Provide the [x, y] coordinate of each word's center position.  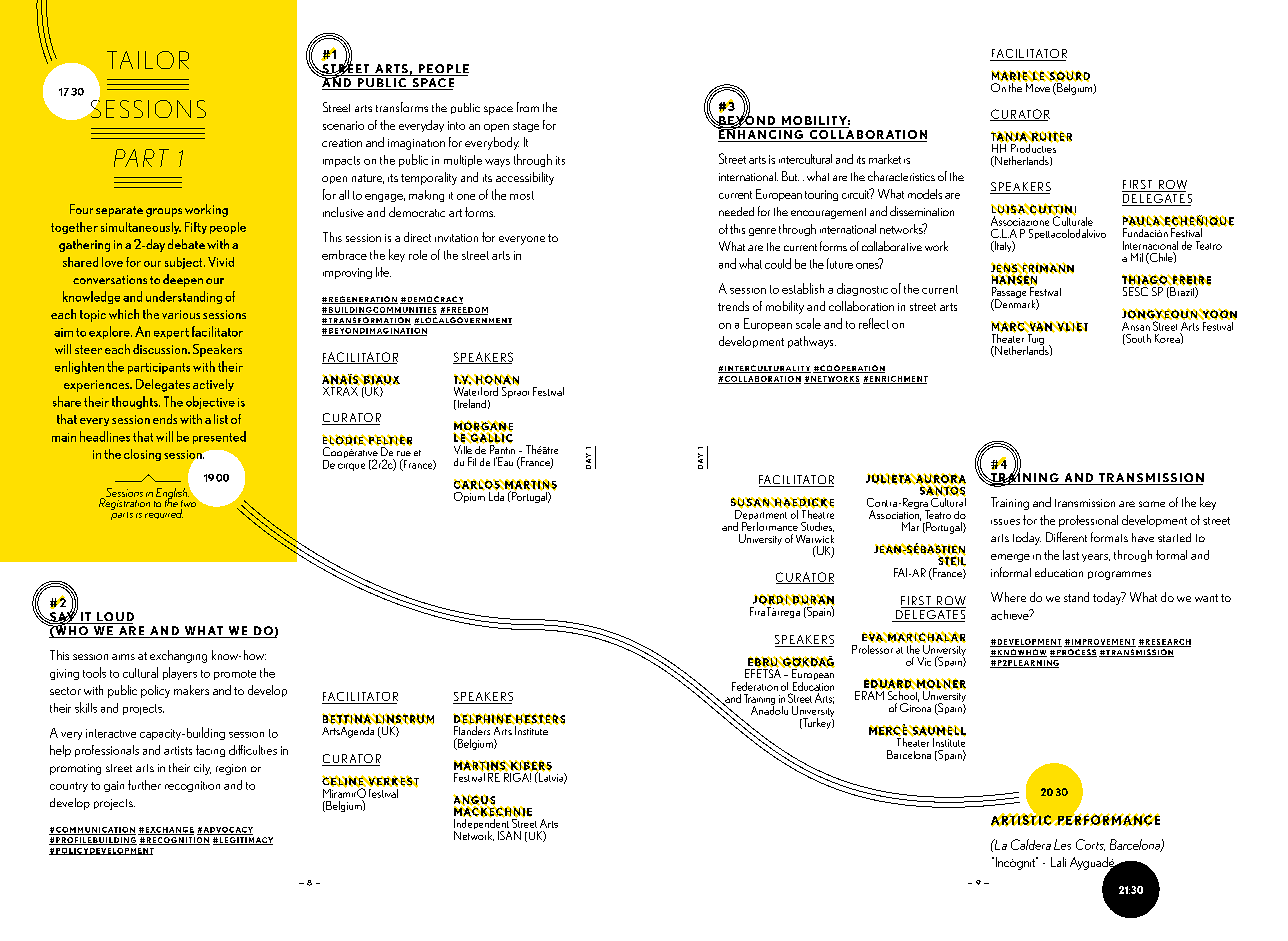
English [172, 493]
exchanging [178, 656]
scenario [343, 125]
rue [404, 453]
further [144, 785]
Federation [755, 686]
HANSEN [1014, 280]
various [181, 314]
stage [526, 127]
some [1152, 504]
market [885, 159]
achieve [1011, 614]
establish [803, 288]
